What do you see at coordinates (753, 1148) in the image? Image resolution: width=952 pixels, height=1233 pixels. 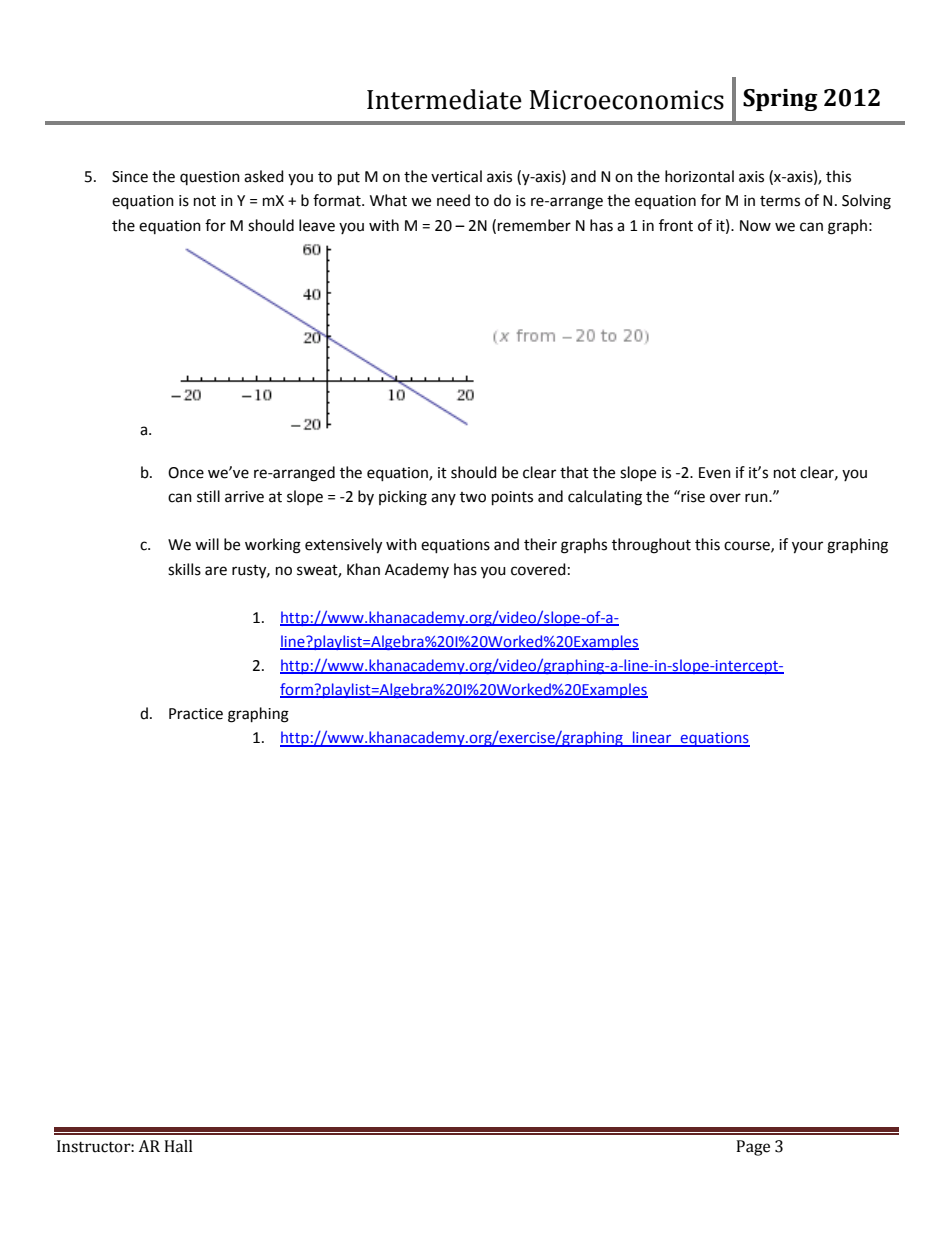 I see `Page` at bounding box center [753, 1148].
